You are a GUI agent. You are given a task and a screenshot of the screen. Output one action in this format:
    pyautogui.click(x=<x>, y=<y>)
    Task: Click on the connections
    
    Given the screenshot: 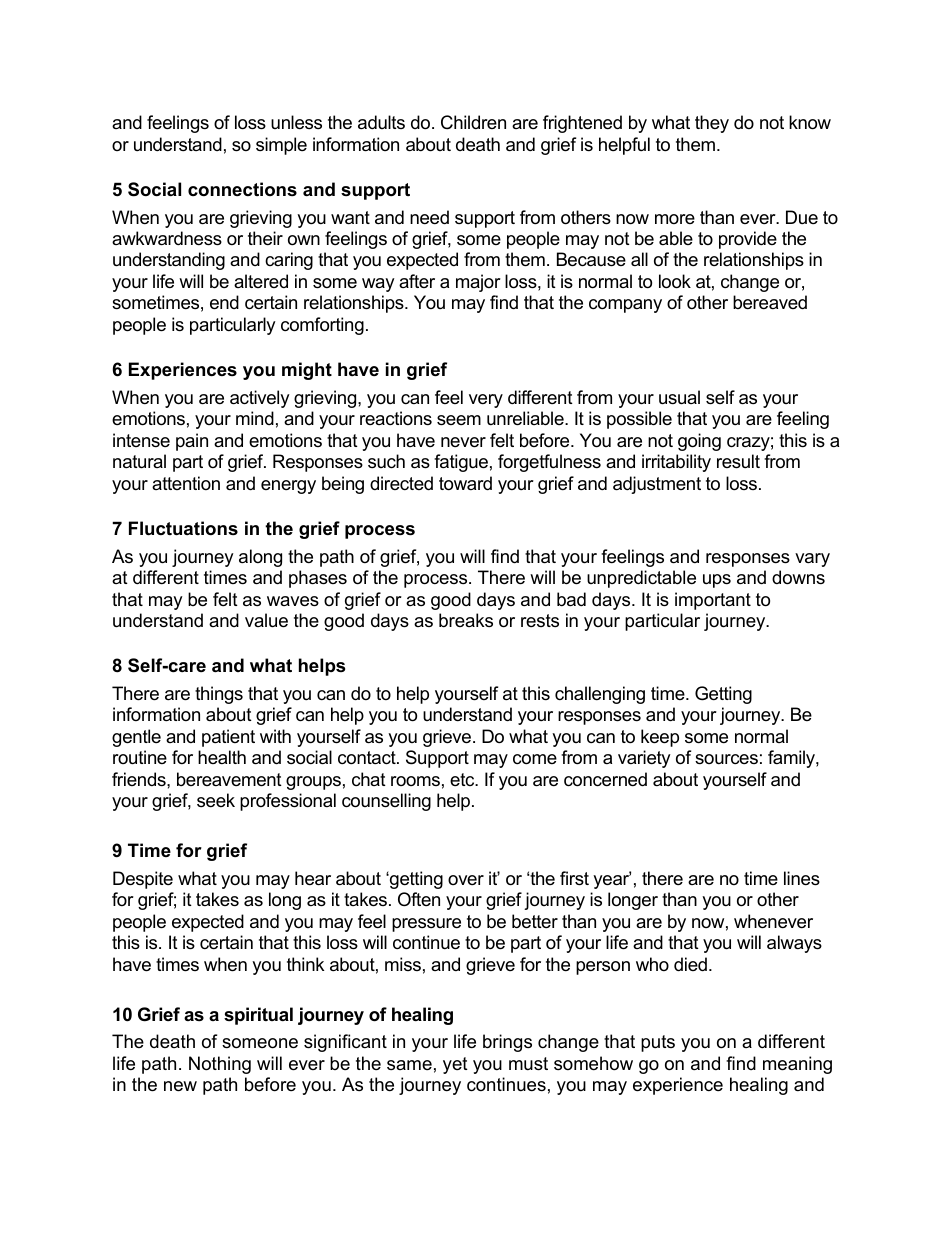 What is the action you would take?
    pyautogui.click(x=242, y=189)
